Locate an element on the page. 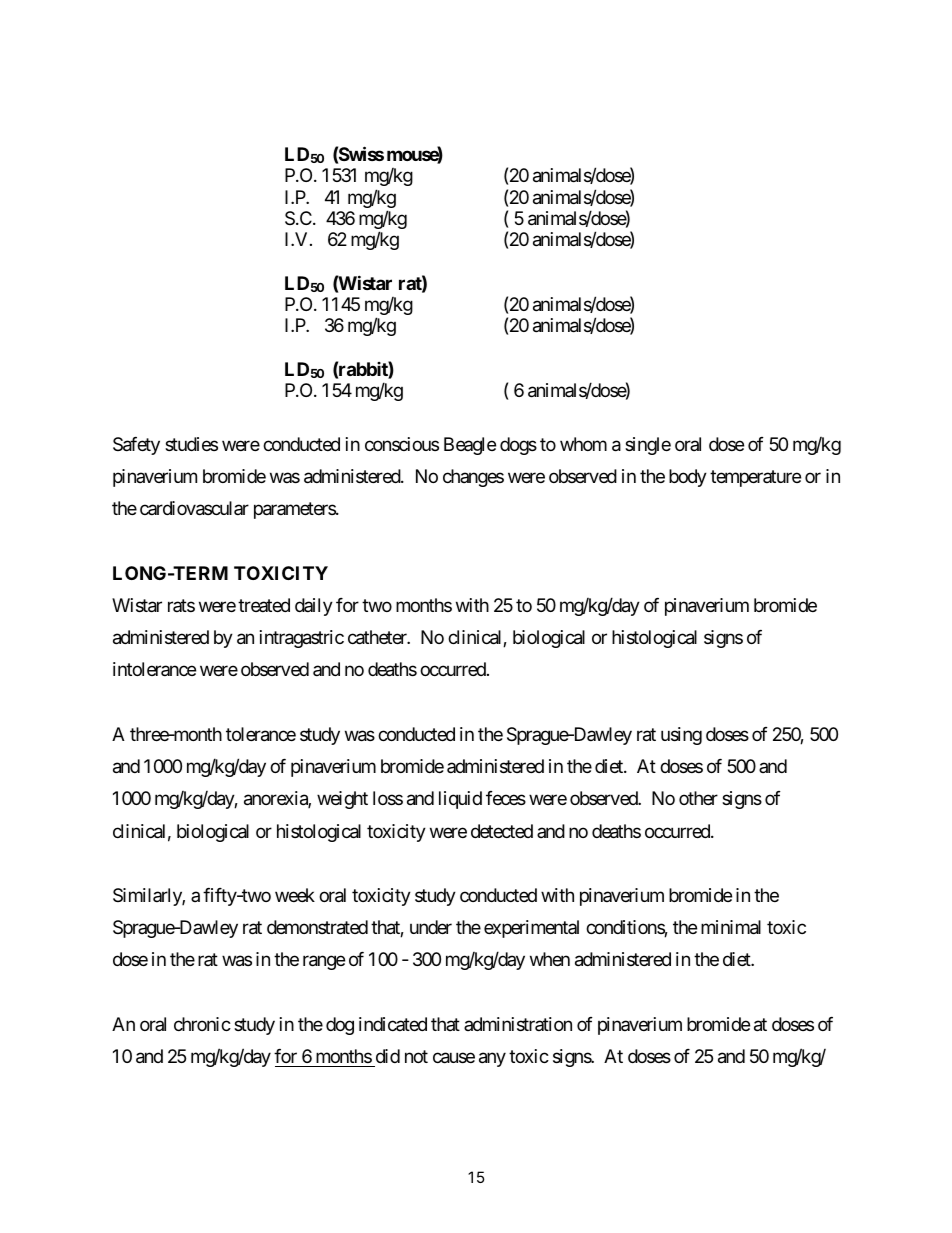 The width and height of the image is (952, 1233). other is located at coordinates (698, 798).
